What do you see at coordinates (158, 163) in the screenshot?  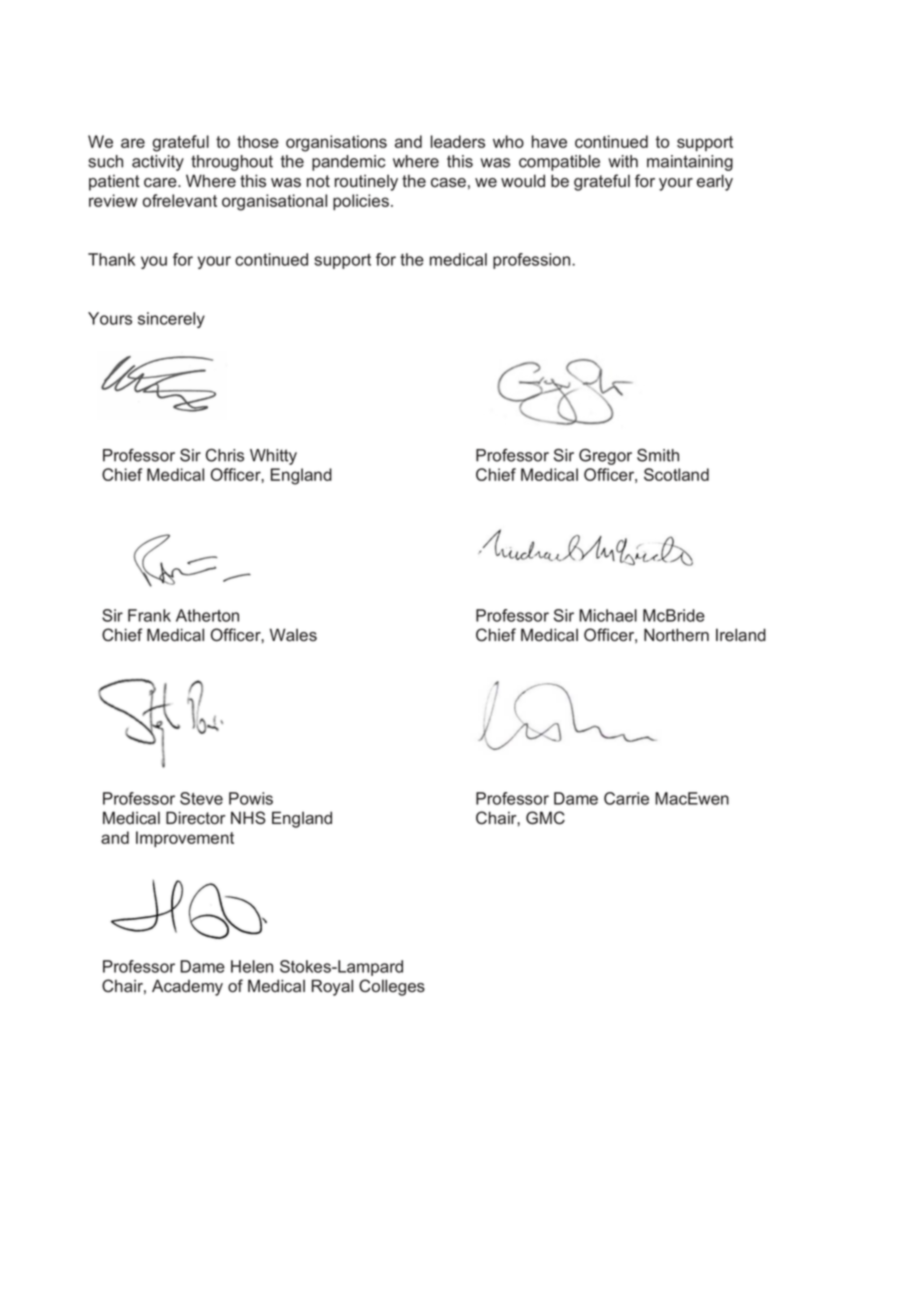 I see `activity` at bounding box center [158, 163].
